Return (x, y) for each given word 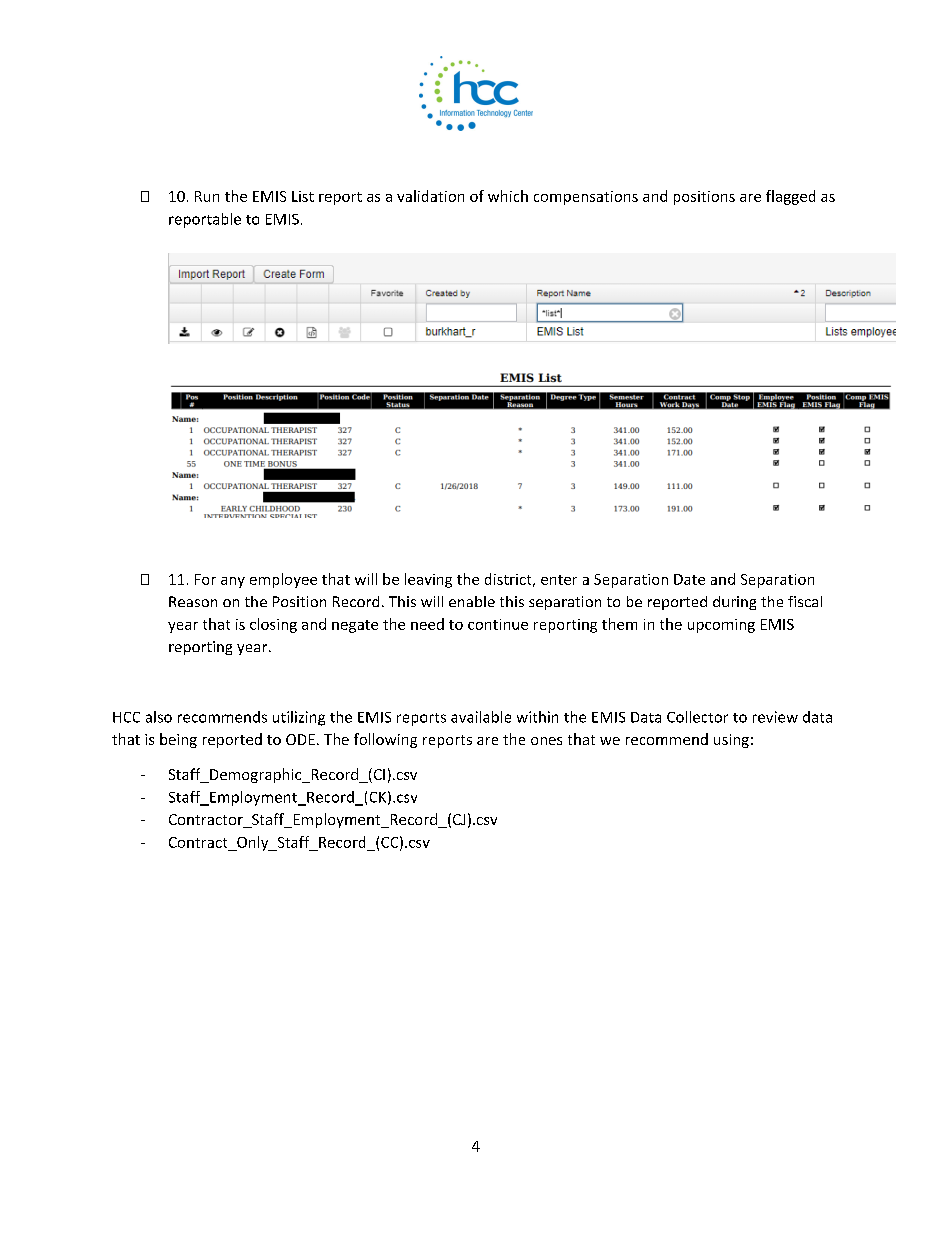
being (178, 740)
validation (430, 196)
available (481, 717)
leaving (428, 580)
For (205, 579)
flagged (790, 197)
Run (207, 196)
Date (689, 579)
